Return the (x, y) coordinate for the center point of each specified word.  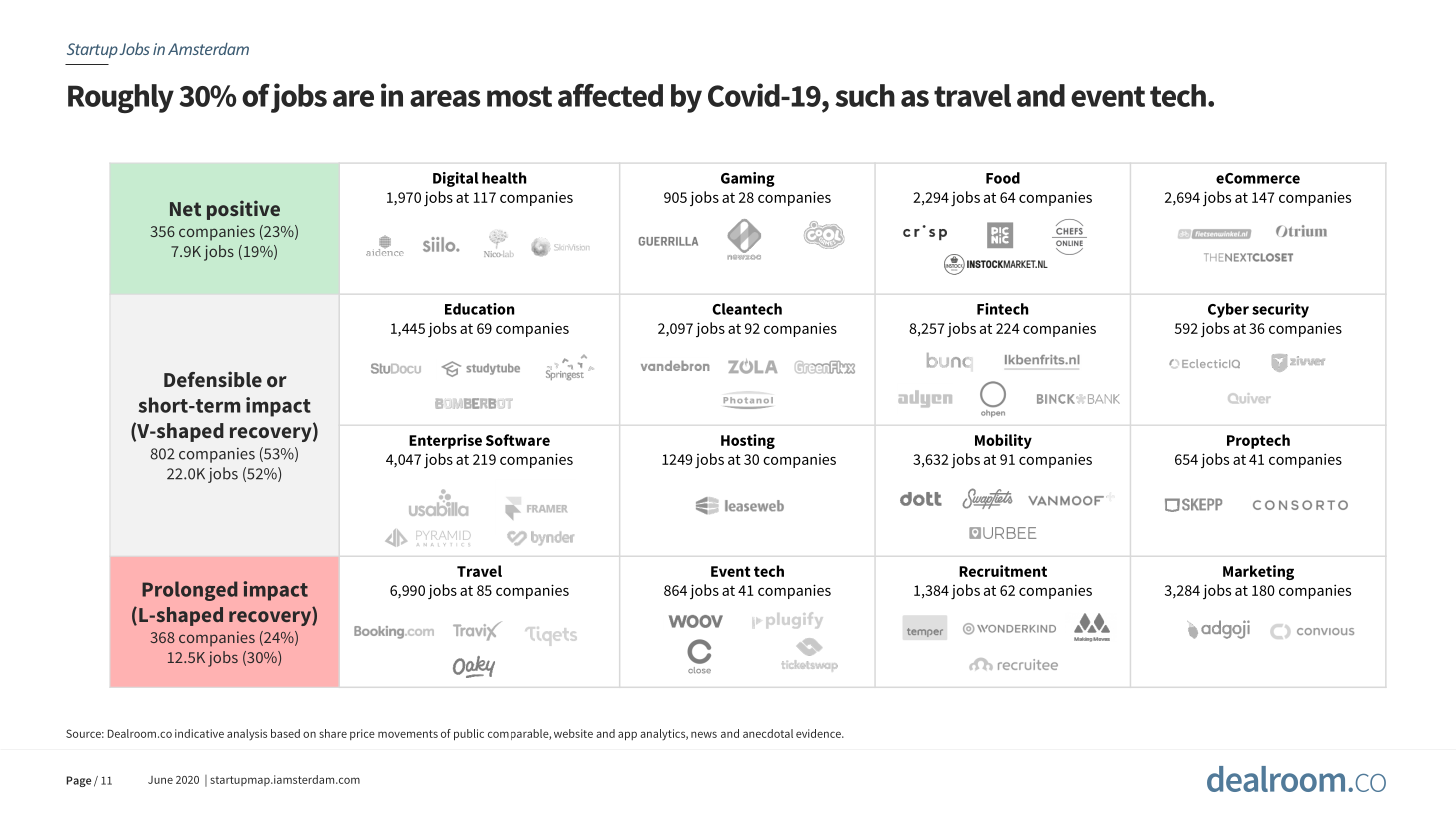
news (704, 734)
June (160, 780)
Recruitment (1003, 571)
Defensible (213, 379)
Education (480, 309)
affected (610, 95)
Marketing (1258, 572)
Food (1003, 178)
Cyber (1228, 310)
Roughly (121, 98)
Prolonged (190, 591)
